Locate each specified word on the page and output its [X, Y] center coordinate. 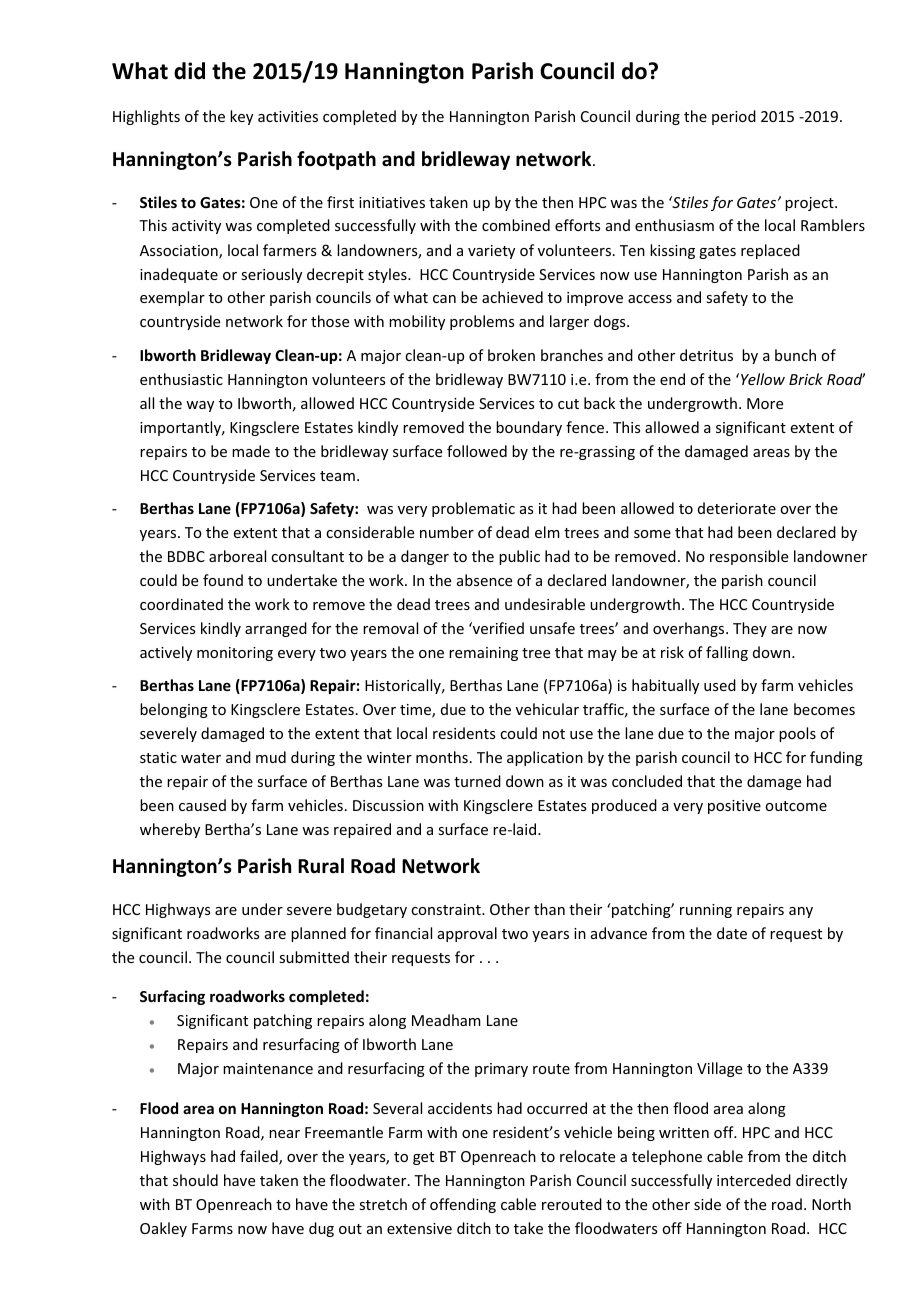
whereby [170, 830]
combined [516, 225]
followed [477, 451]
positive [734, 807]
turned [477, 781]
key [241, 117]
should [195, 1180]
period [734, 117]
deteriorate [737, 508]
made [251, 451]
